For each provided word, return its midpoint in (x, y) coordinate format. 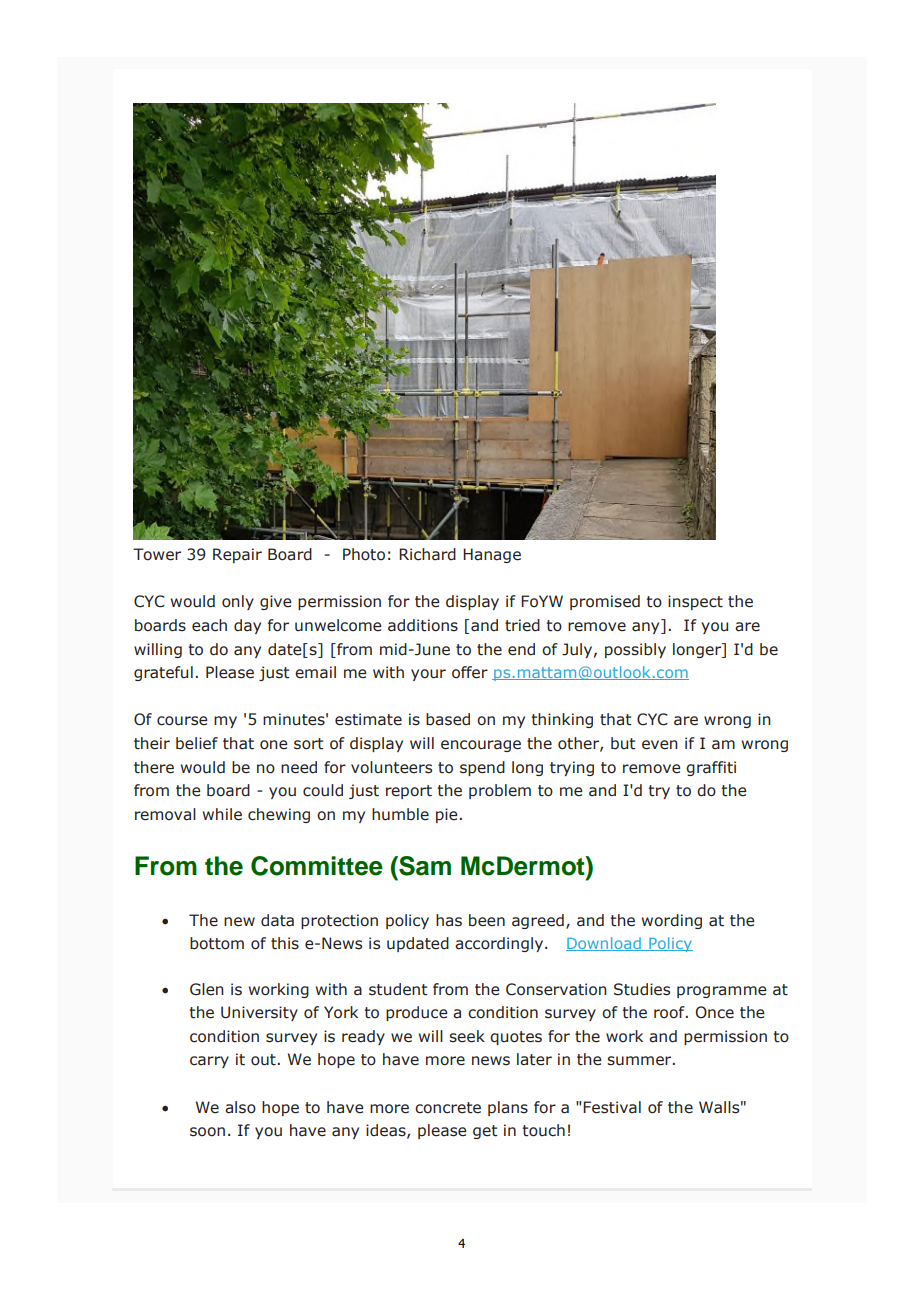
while (222, 814)
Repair (237, 555)
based (448, 719)
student (398, 989)
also (240, 1107)
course (182, 721)
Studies (642, 989)
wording (672, 921)
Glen (207, 989)
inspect (695, 602)
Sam (424, 866)
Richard (427, 554)
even (660, 745)
